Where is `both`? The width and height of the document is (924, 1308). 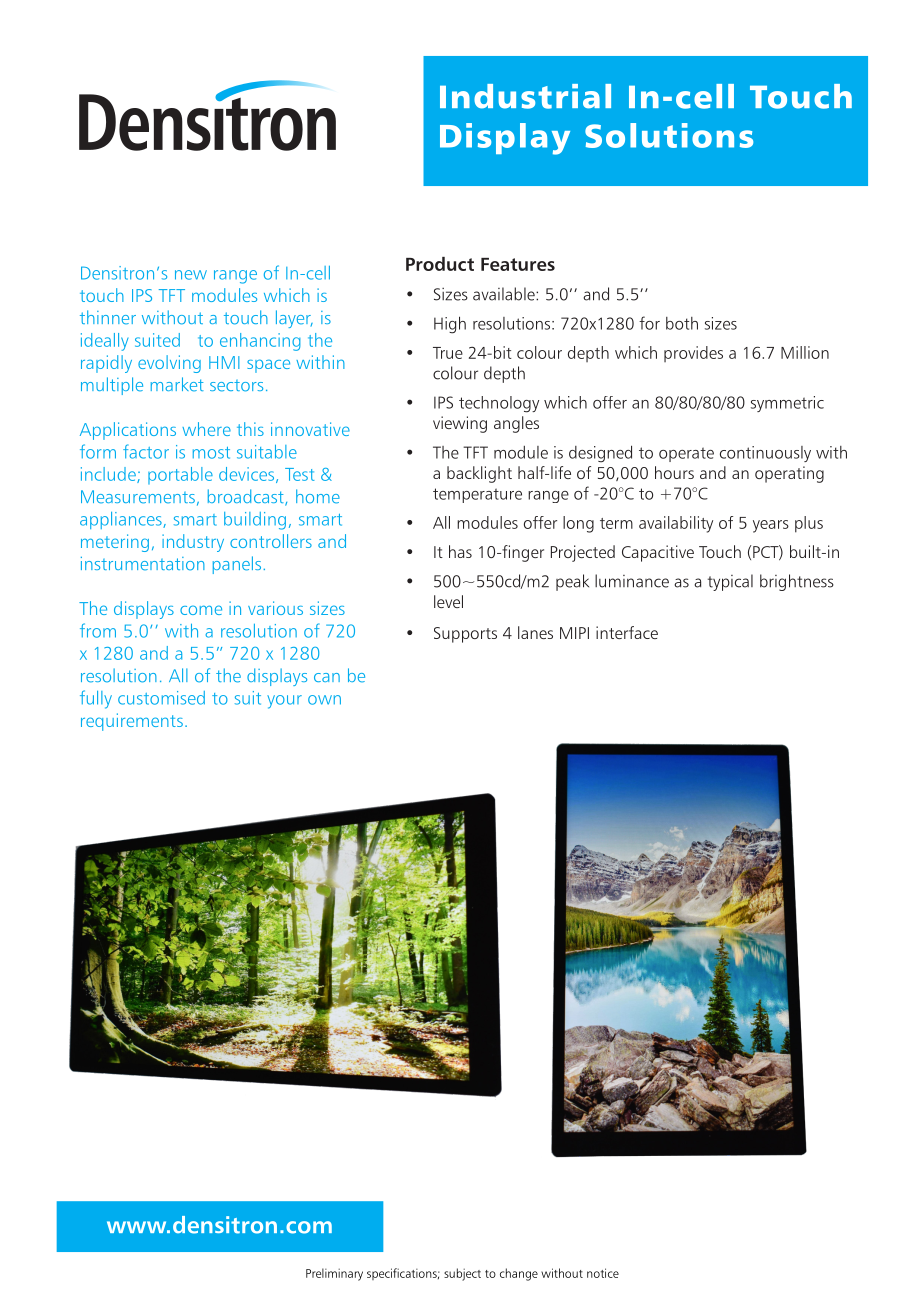
both is located at coordinates (682, 323).
